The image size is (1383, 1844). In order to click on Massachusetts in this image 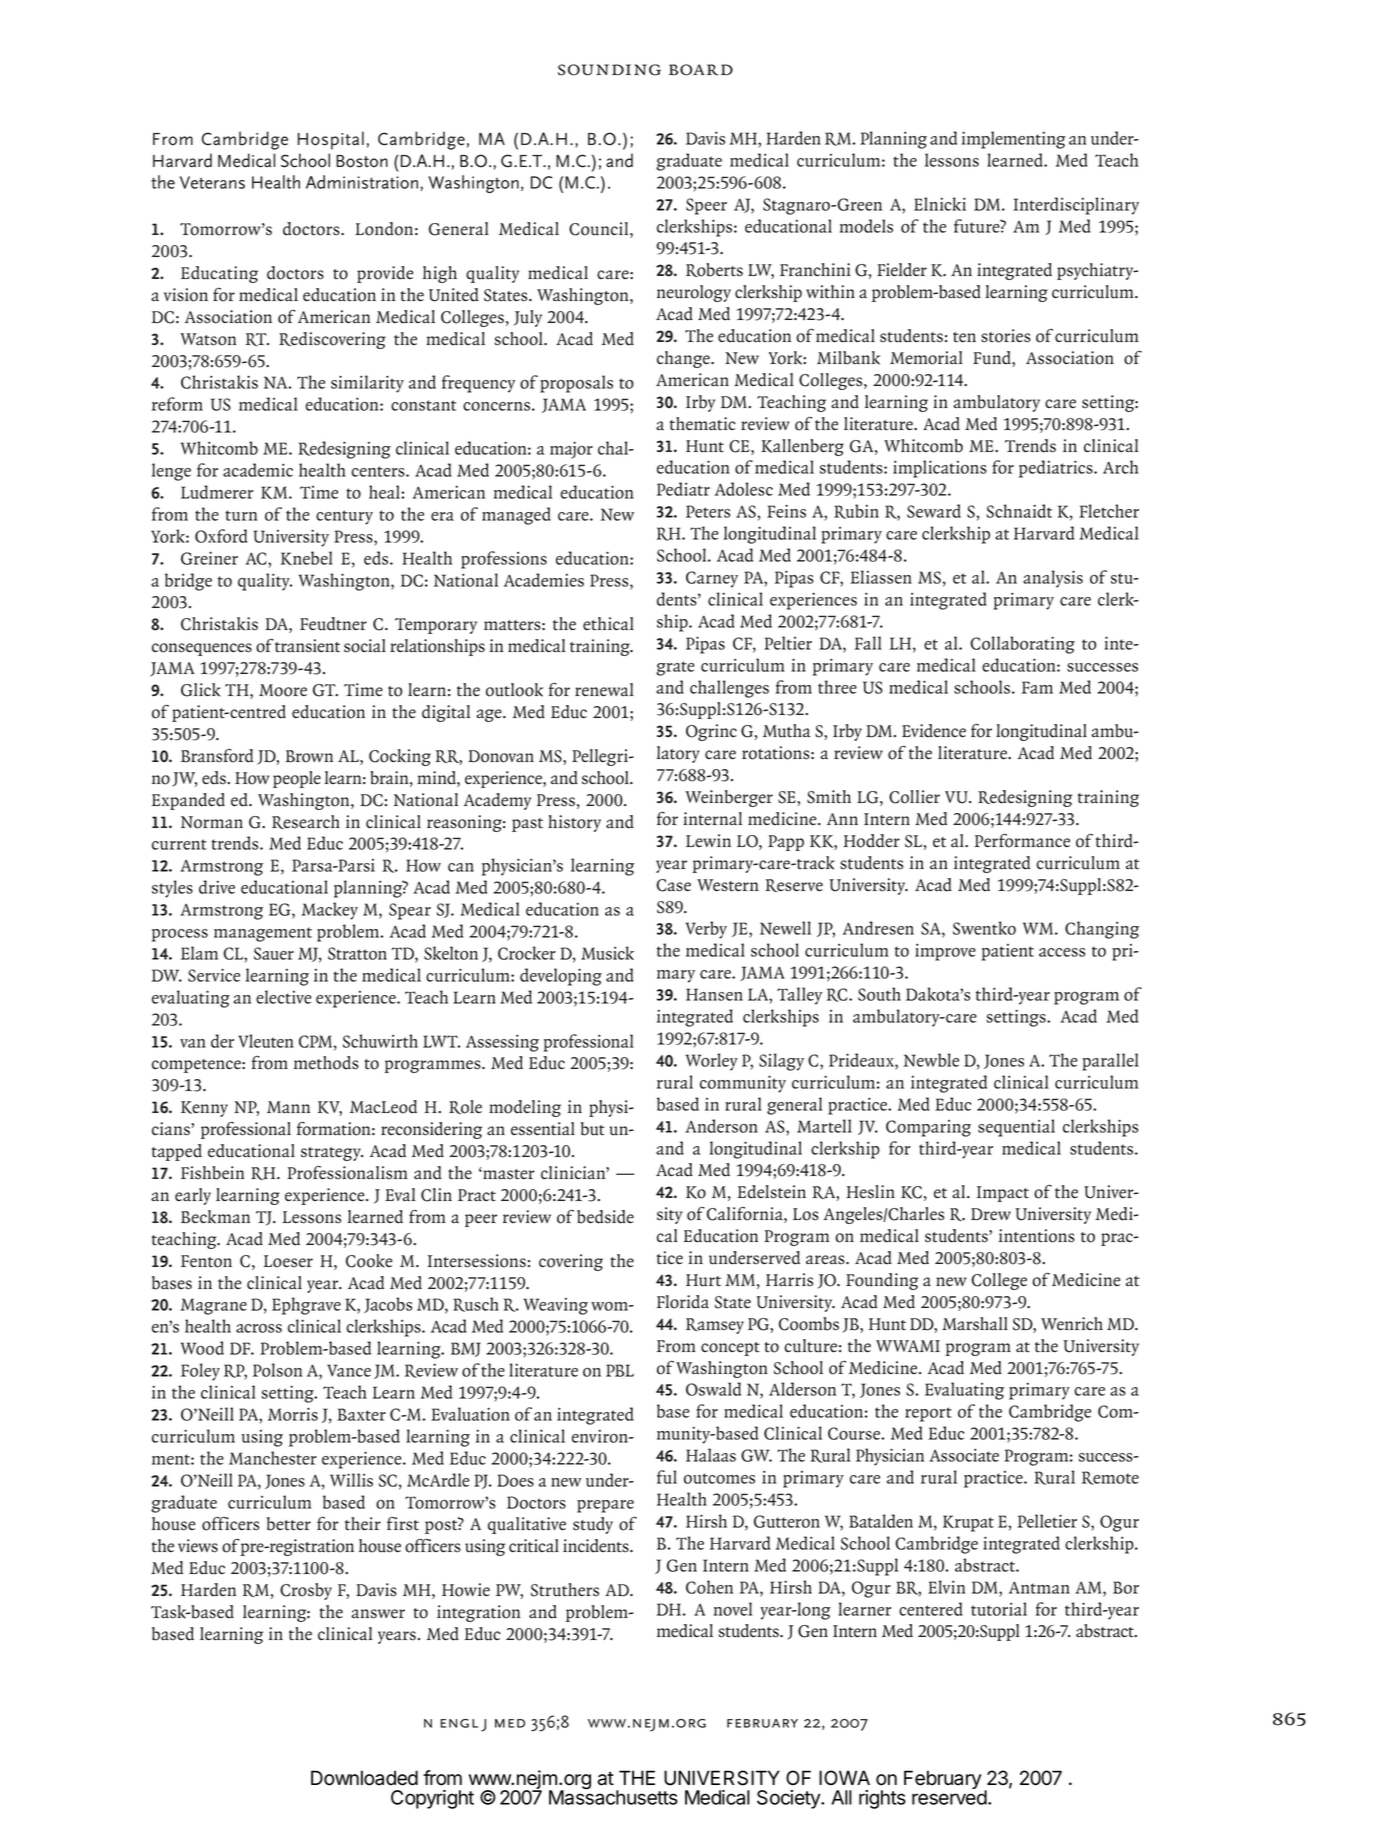, I will do `click(613, 1796)`.
